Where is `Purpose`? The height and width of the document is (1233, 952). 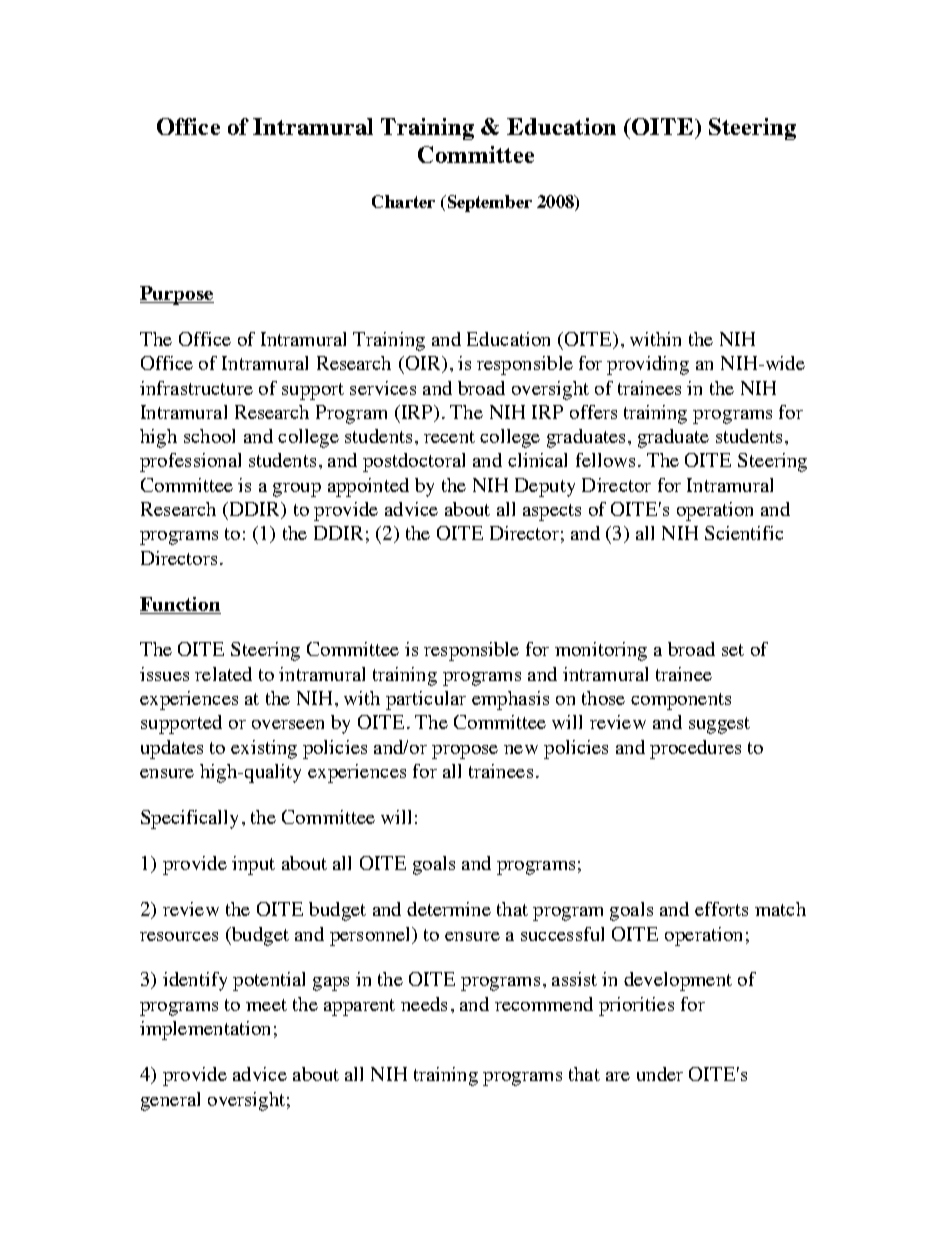
Purpose is located at coordinates (177, 295).
